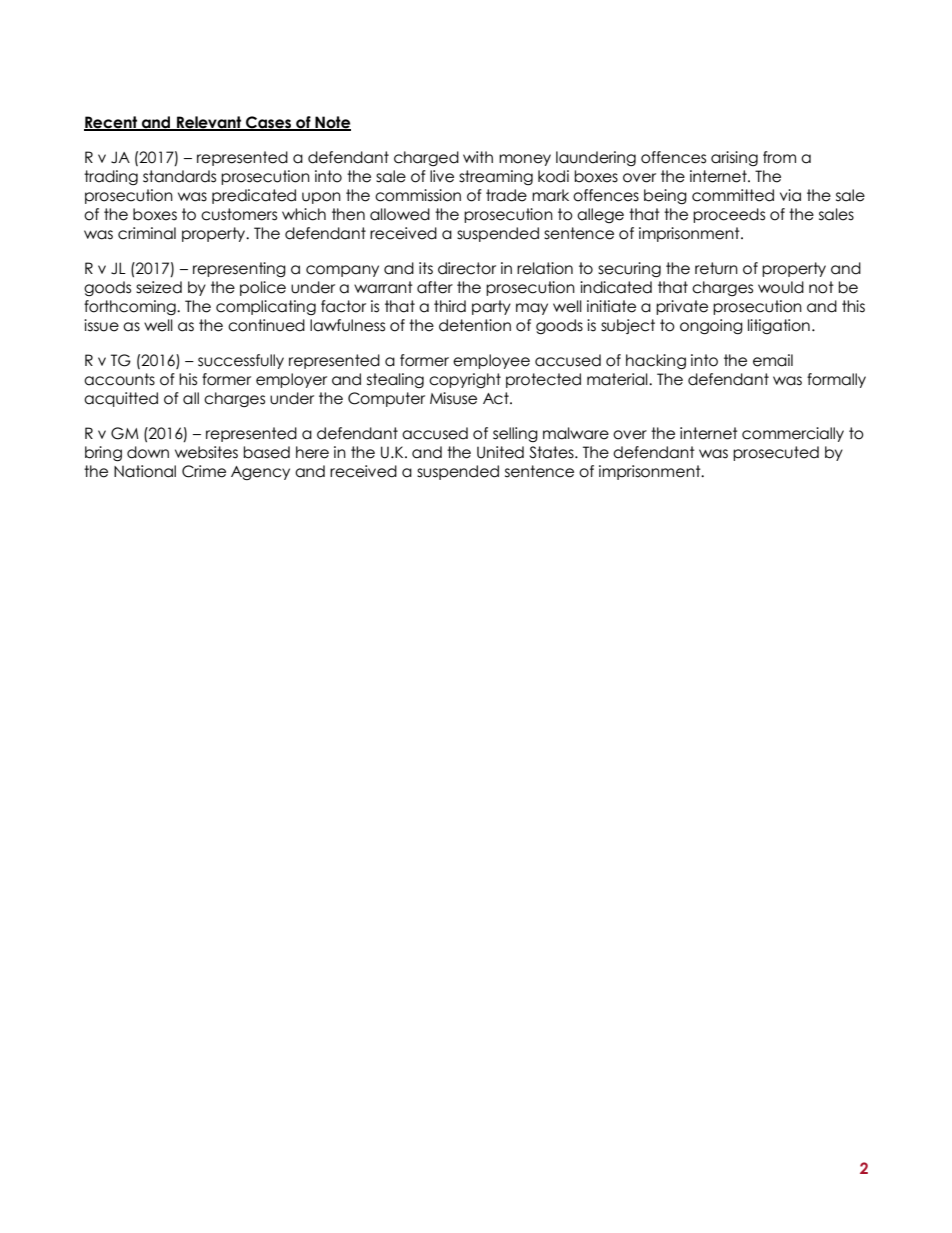  I want to click on seized, so click(159, 287).
